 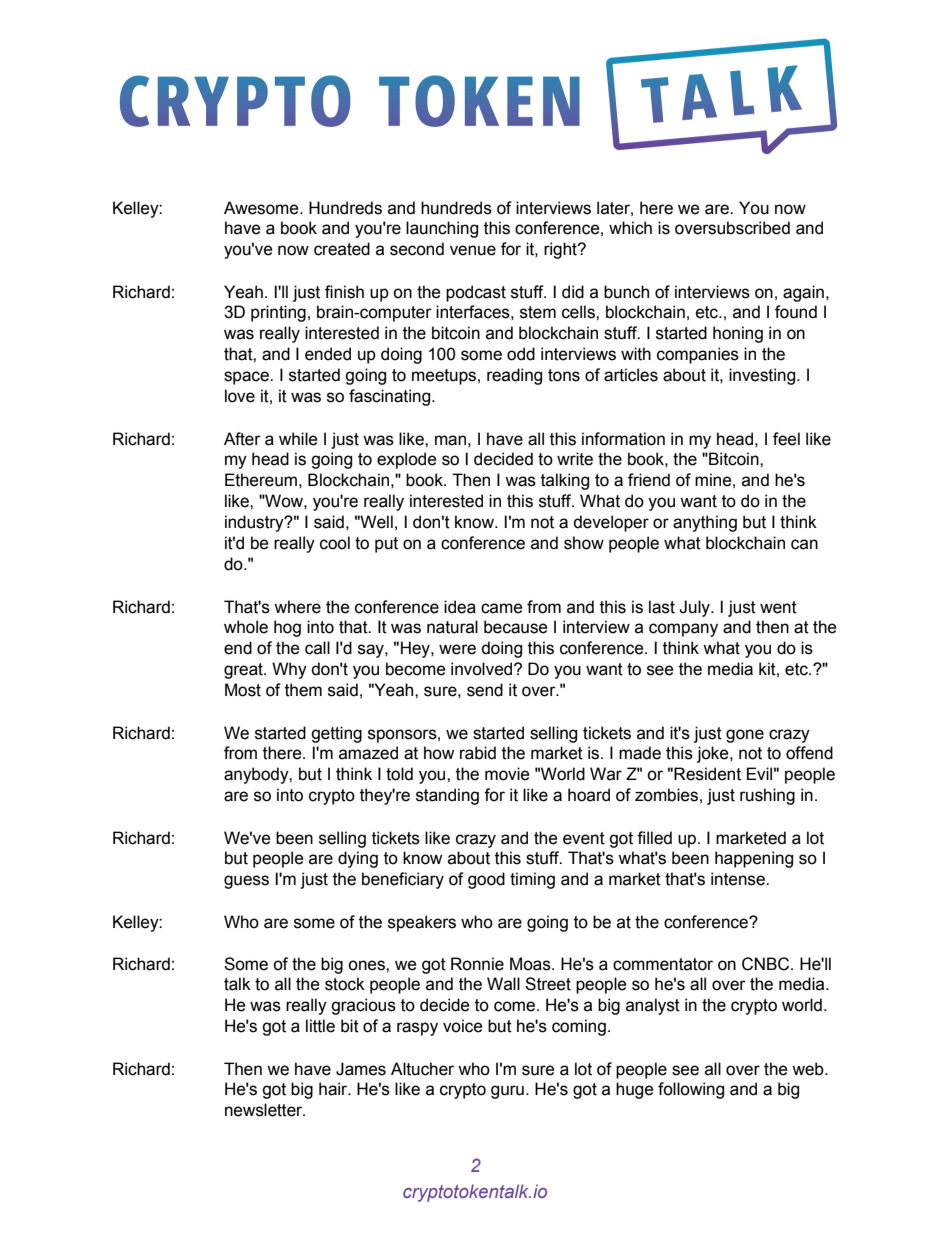 What do you see at coordinates (342, 249) in the screenshot?
I see `created` at bounding box center [342, 249].
